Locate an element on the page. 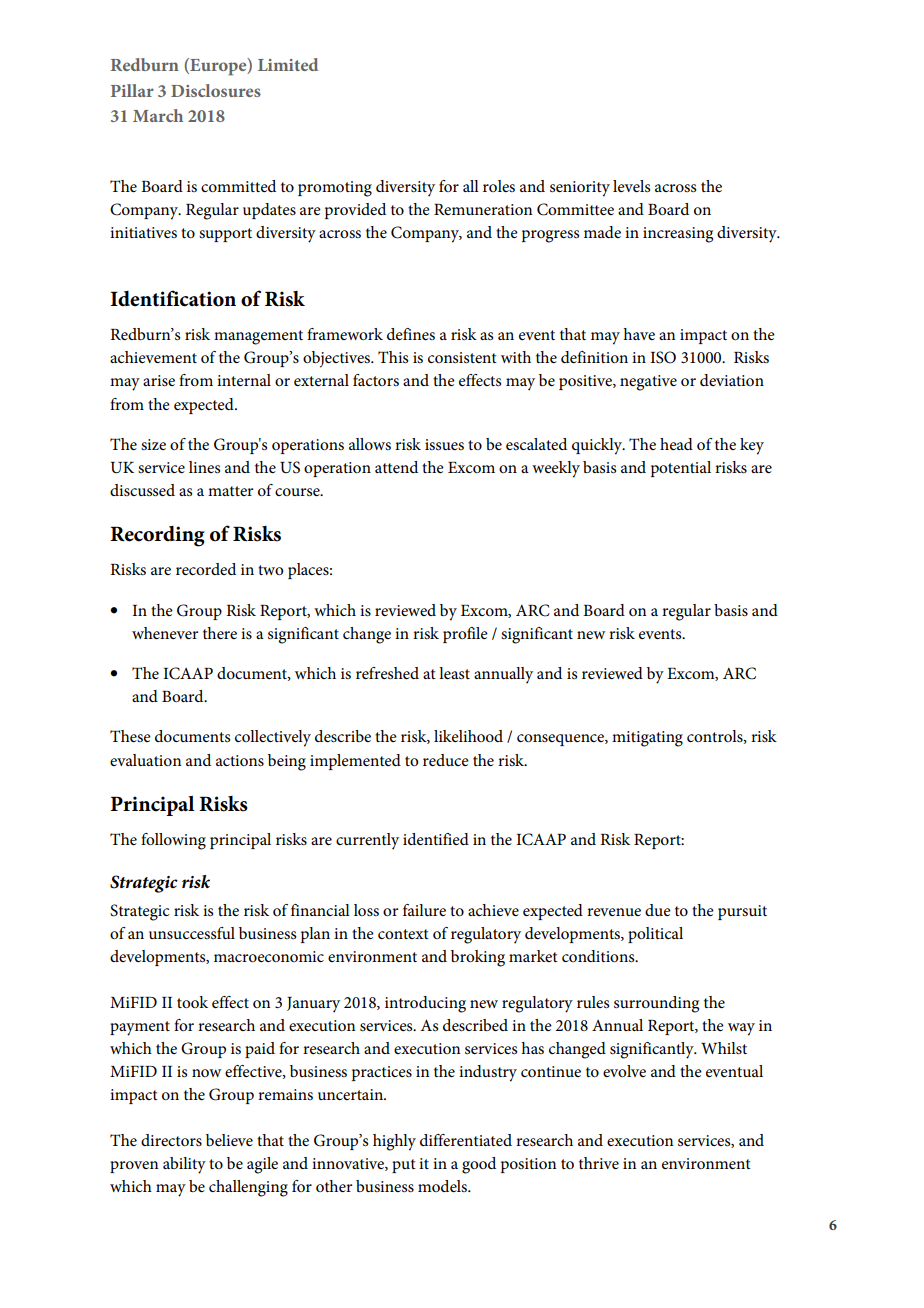 The height and width of the document is (1308, 924). internal is located at coordinates (244, 380).
